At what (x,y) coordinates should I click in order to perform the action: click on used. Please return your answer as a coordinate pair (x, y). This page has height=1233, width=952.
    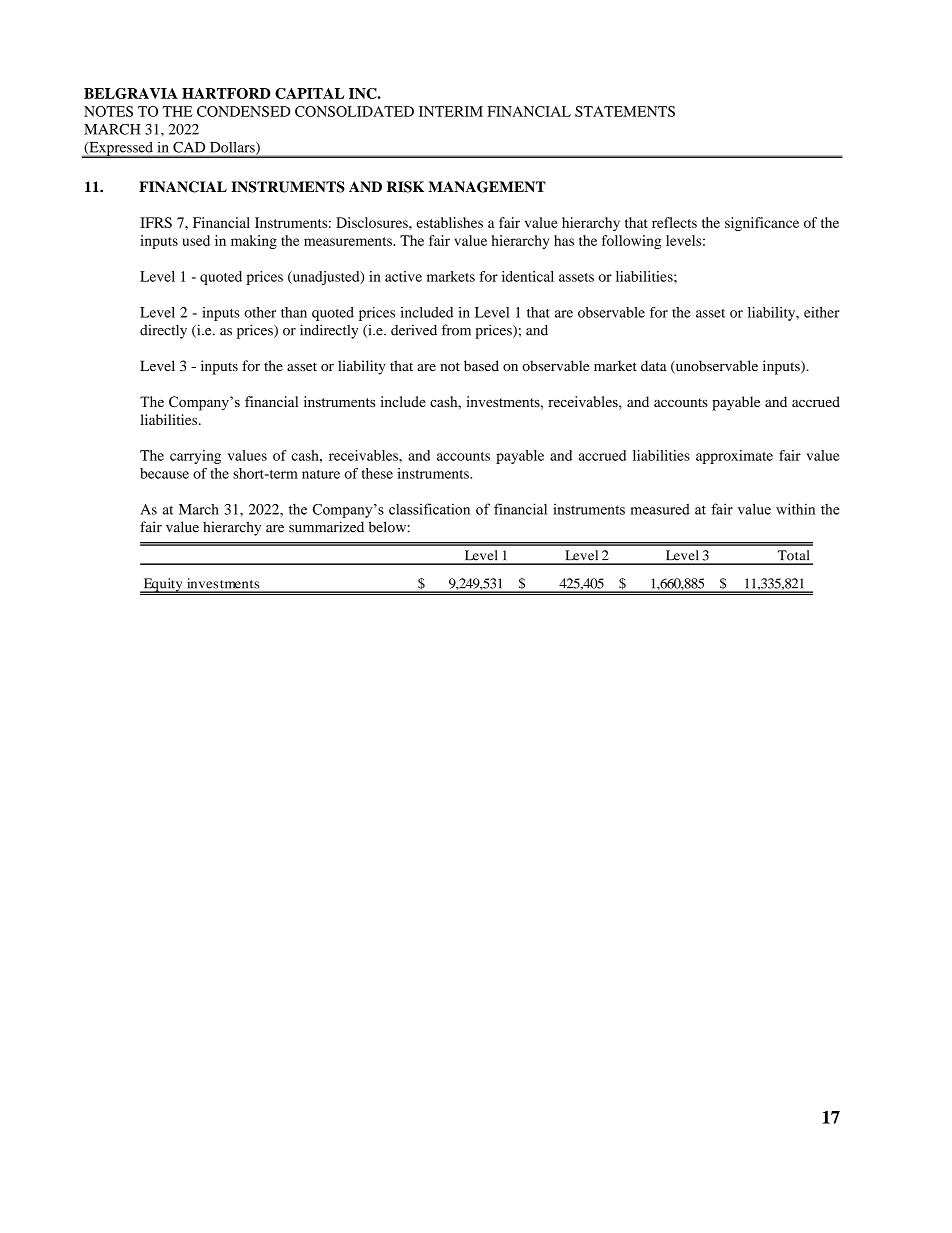
    Looking at the image, I should click on (196, 240).
